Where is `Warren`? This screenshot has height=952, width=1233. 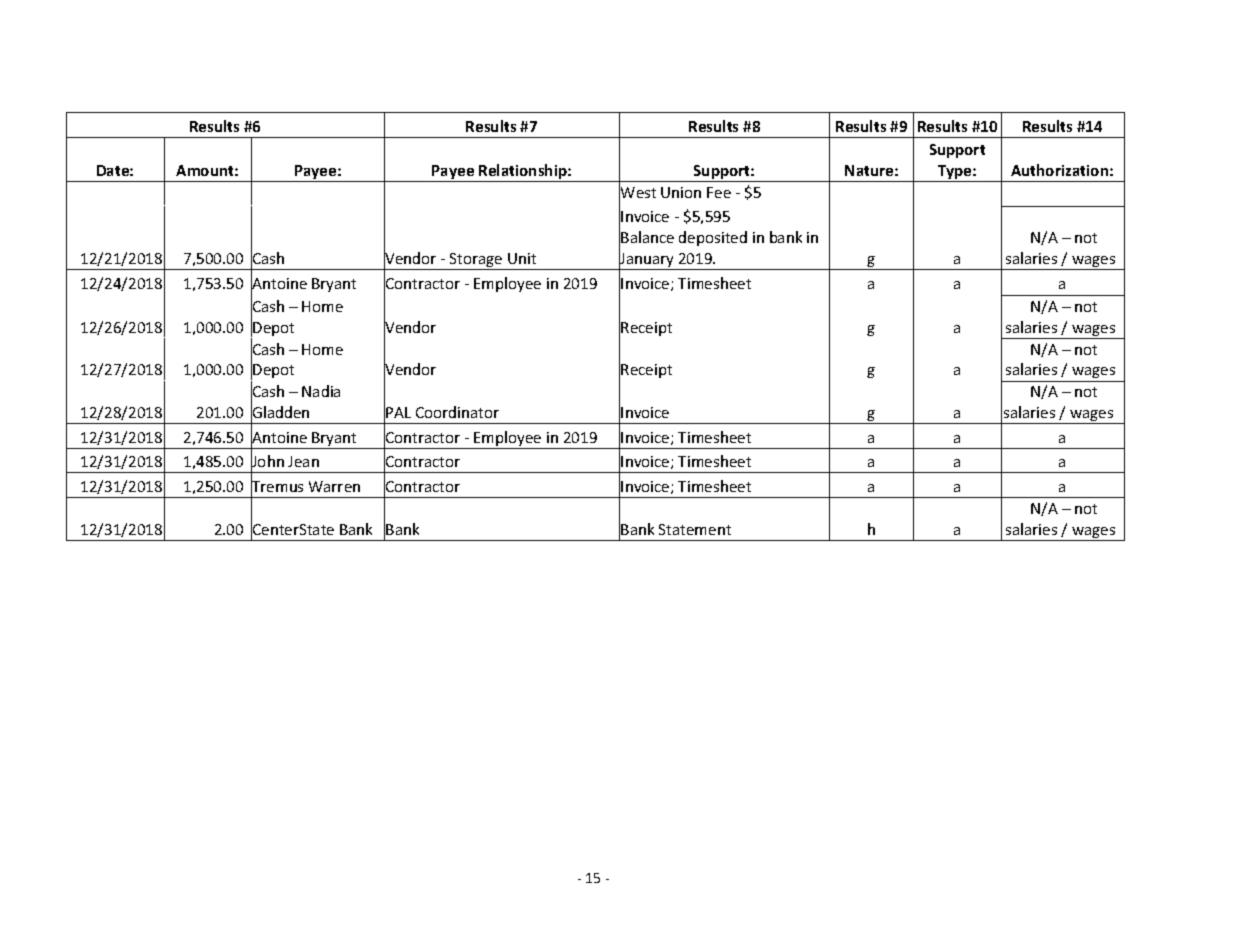 Warren is located at coordinates (334, 486).
